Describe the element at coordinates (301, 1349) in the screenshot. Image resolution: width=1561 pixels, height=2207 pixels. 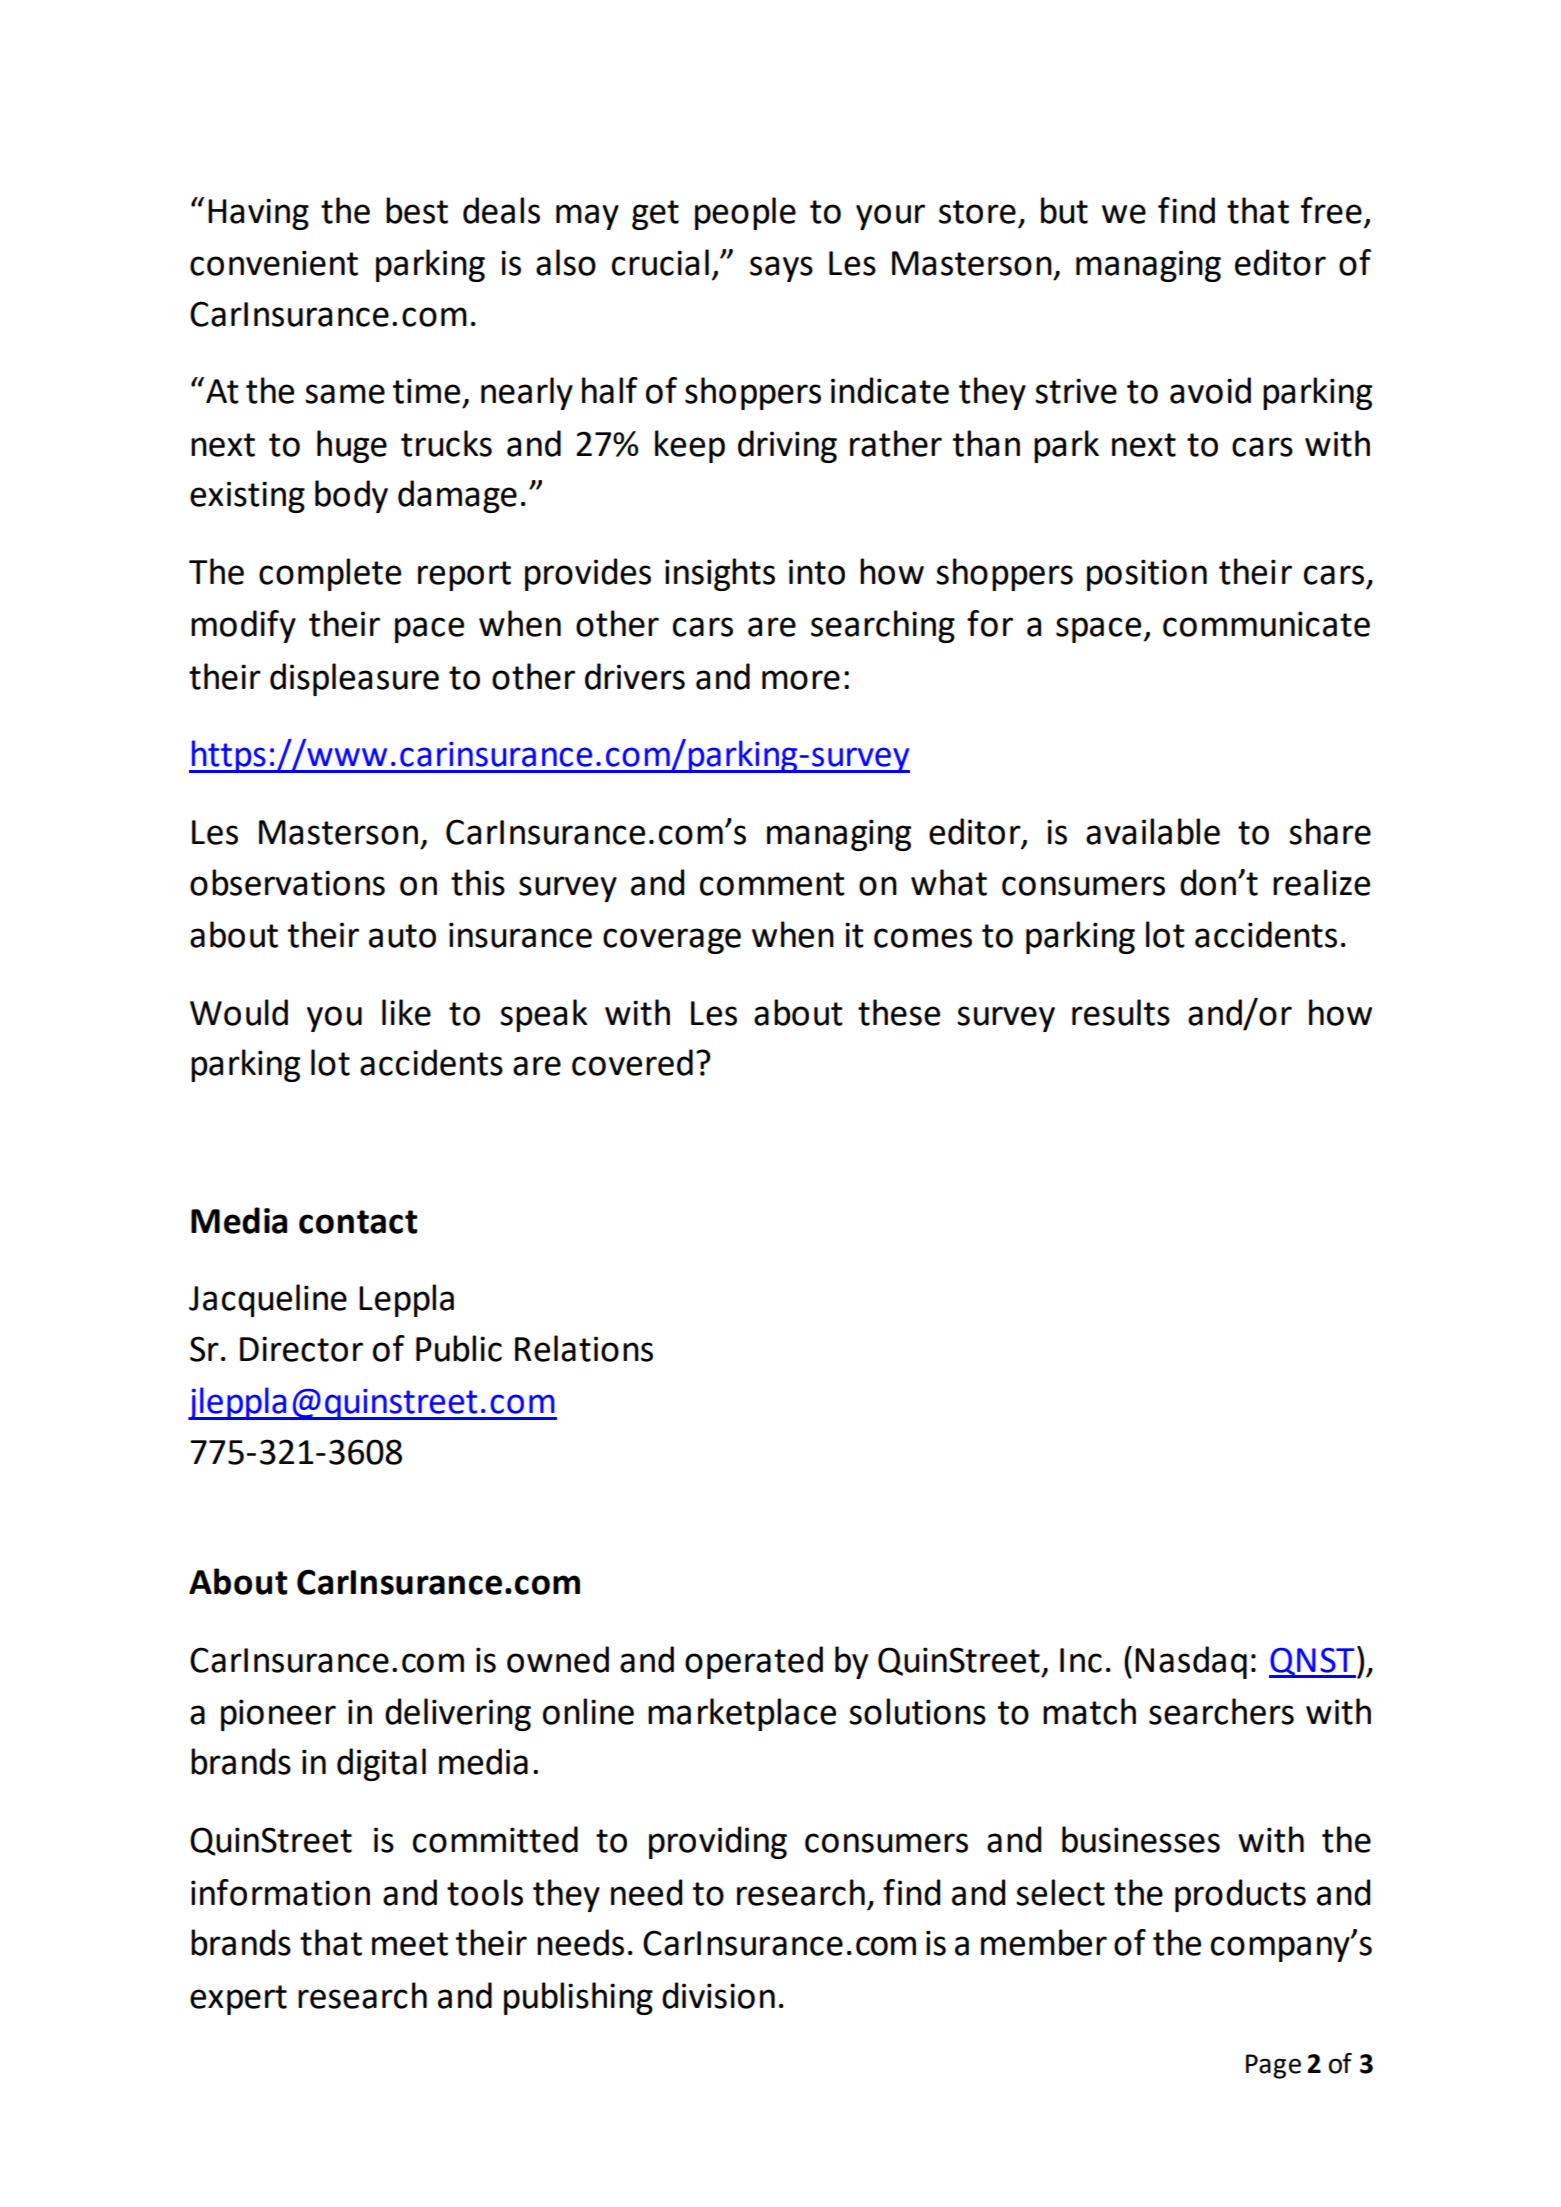
I see `Director` at that location.
